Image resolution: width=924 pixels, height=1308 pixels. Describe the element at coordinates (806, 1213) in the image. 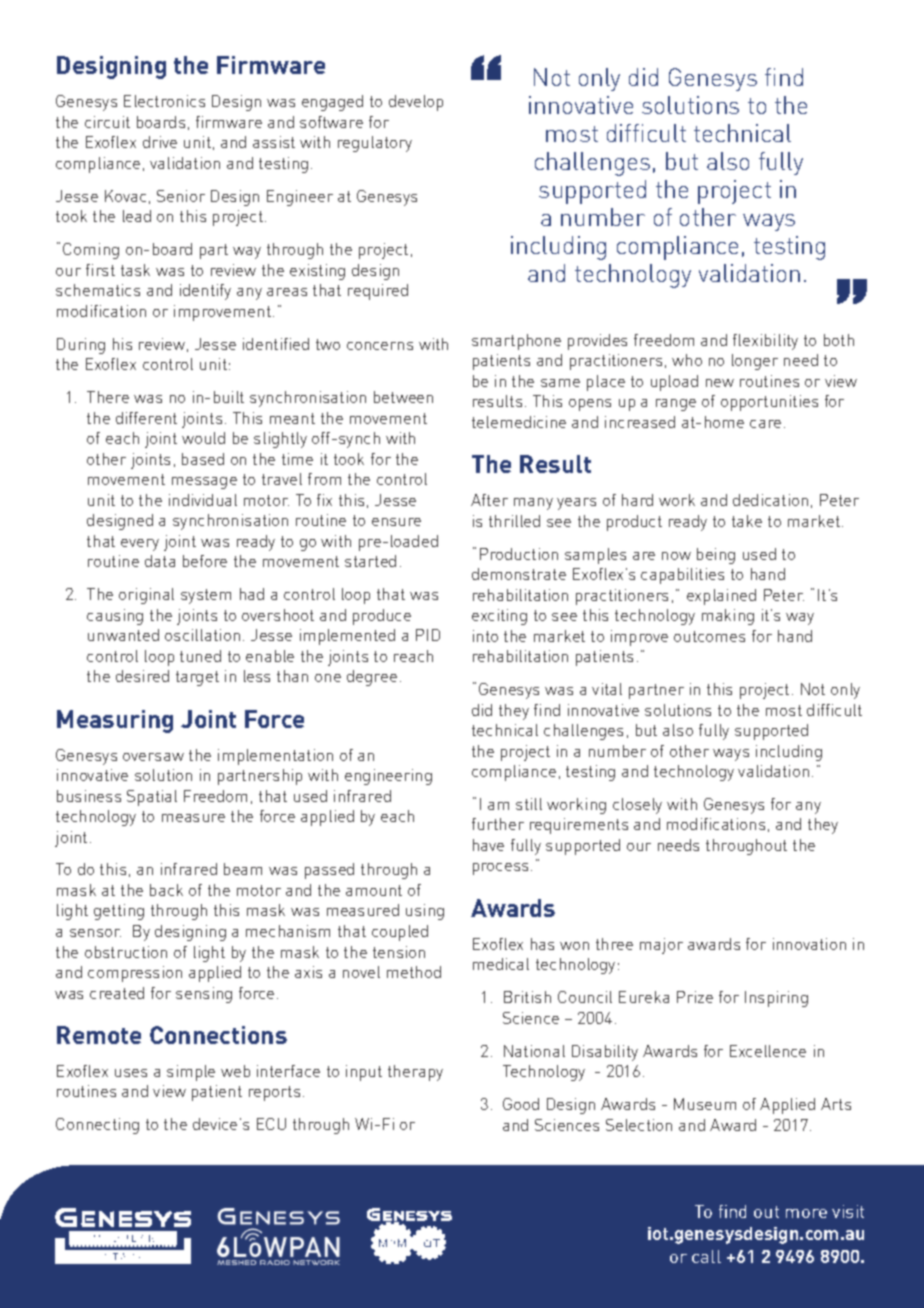

I see `more` at that location.
